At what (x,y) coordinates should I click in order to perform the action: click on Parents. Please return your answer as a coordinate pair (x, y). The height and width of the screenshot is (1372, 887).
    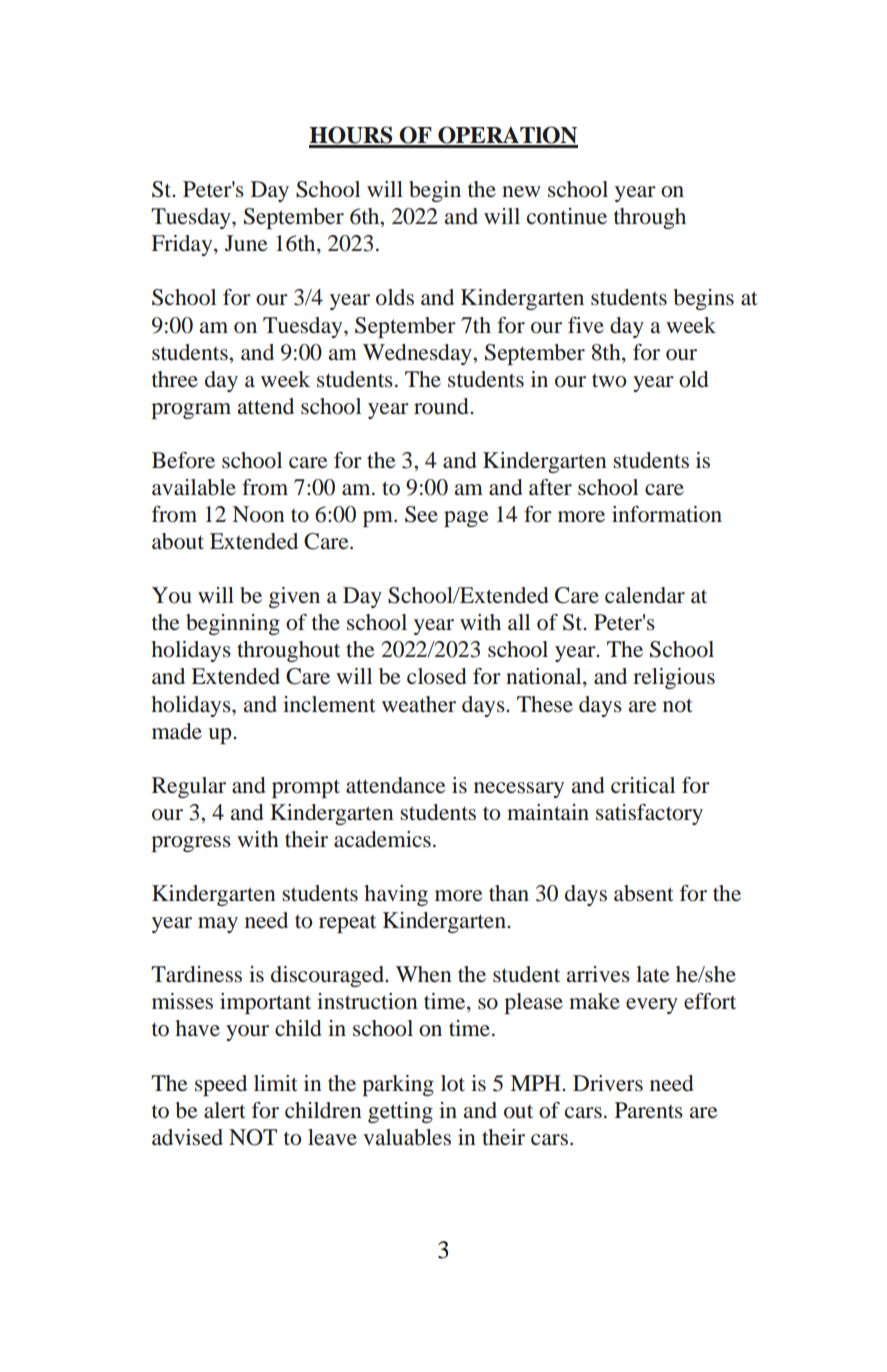
    Looking at the image, I should click on (649, 1110).
